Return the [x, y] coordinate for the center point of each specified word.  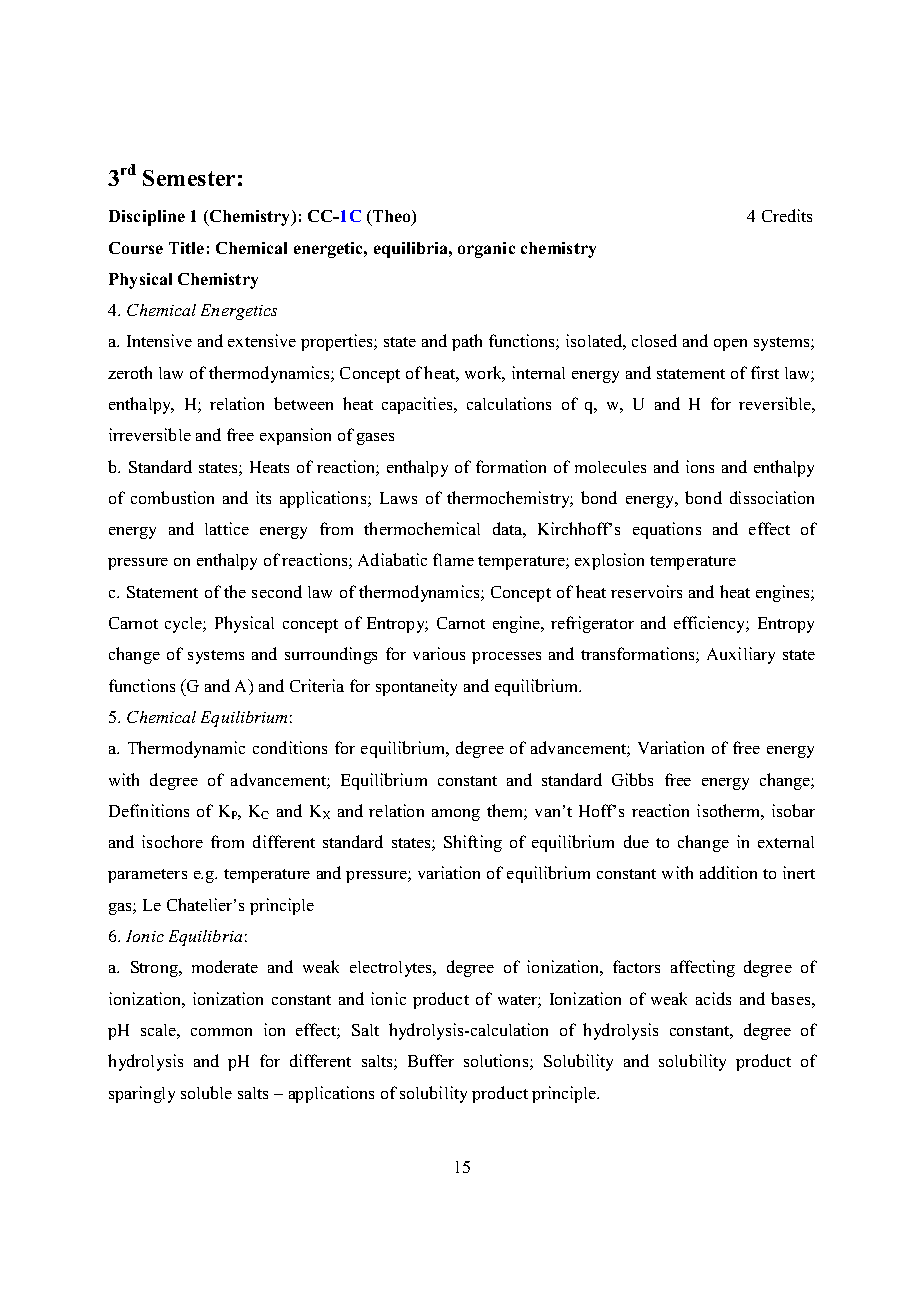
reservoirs [646, 591]
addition [728, 872]
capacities [418, 405]
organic [486, 250]
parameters [147, 876]
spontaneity [416, 687]
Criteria [317, 685]
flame [453, 559]
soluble [206, 1092]
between [303, 403]
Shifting [473, 843]
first [765, 372]
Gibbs [632, 779]
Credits [787, 215]
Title [186, 248]
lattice [227, 528]
